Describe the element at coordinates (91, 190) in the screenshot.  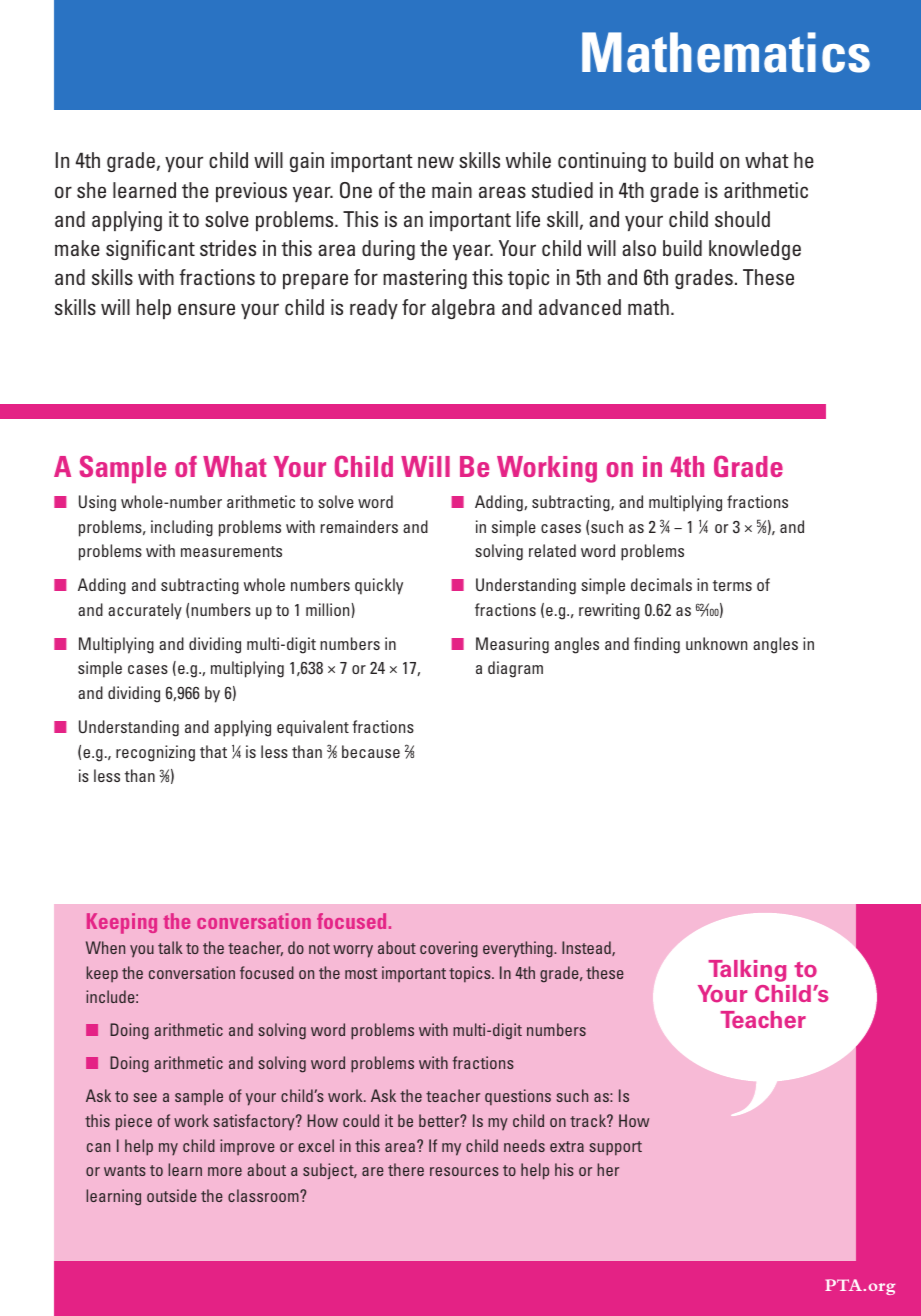
I see `she` at that location.
